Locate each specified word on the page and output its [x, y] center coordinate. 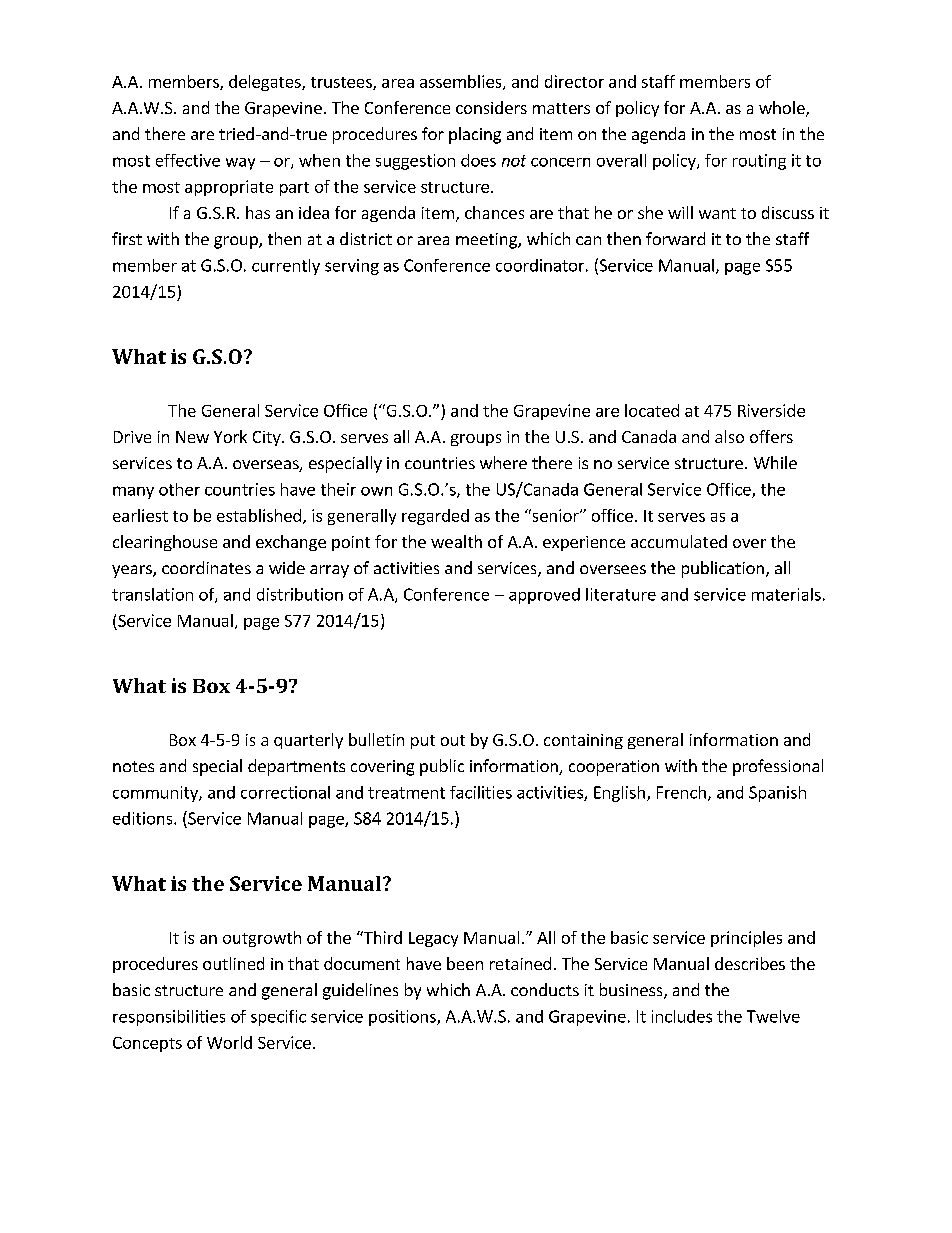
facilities [481, 792]
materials [786, 594]
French [681, 792]
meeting [487, 241]
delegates [266, 83]
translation [152, 594]
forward [675, 238]
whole [783, 109]
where [503, 462]
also [729, 436]
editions [144, 818]
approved [544, 596]
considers [491, 107]
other [179, 489]
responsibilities [169, 1018]
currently [286, 267]
